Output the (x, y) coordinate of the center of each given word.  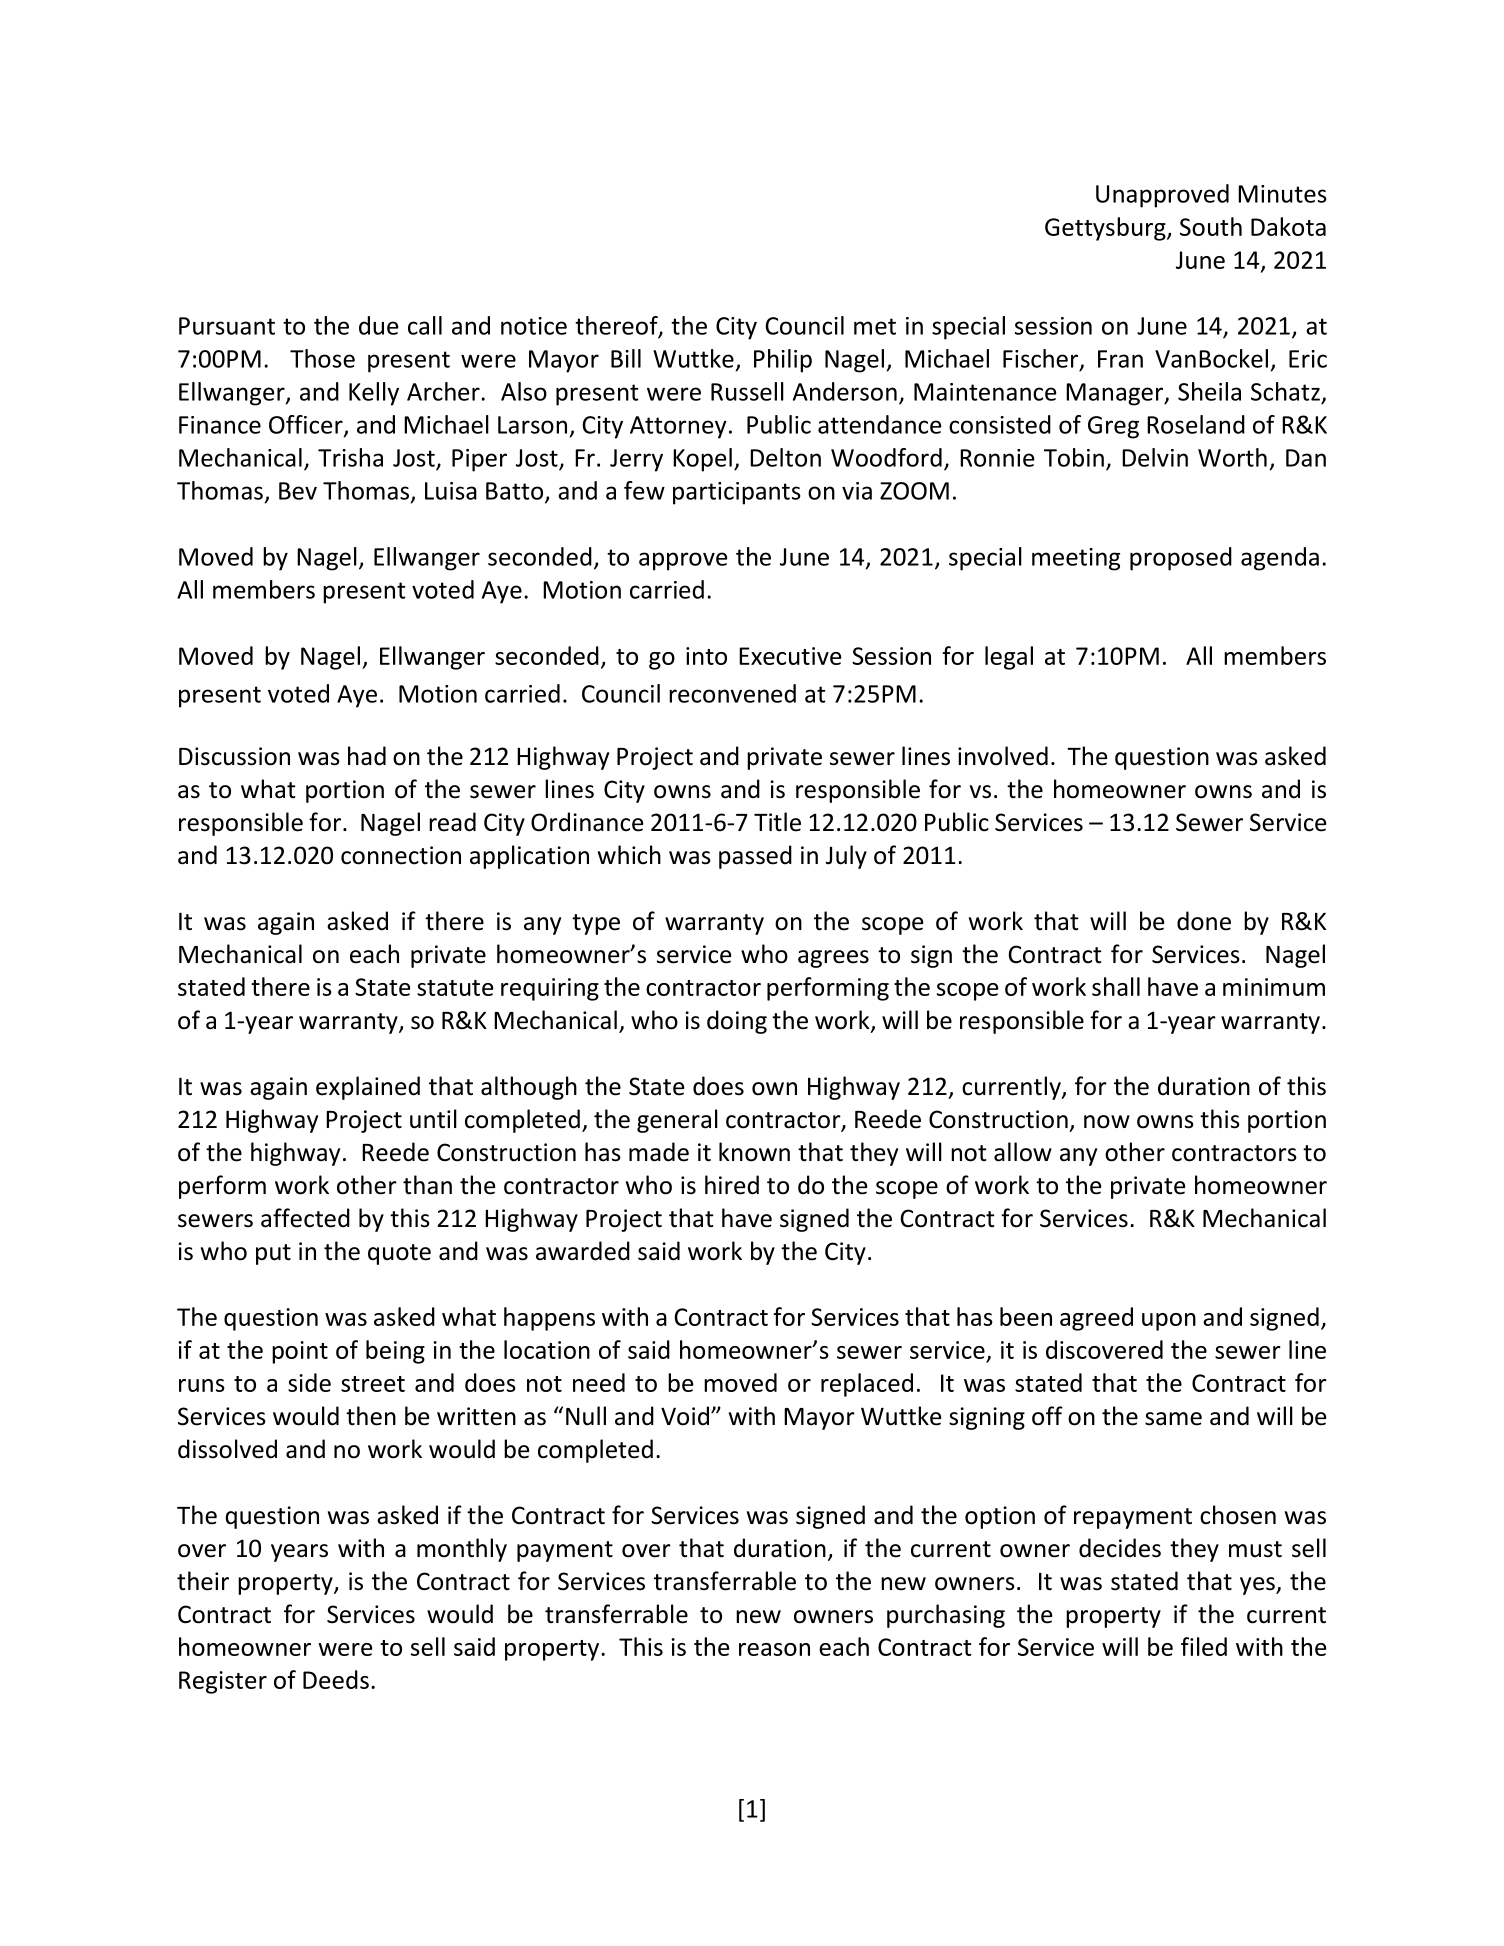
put (273, 1254)
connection (401, 855)
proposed (1181, 559)
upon (1169, 1322)
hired (732, 1185)
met (875, 326)
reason (774, 1649)
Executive (790, 656)
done (1204, 921)
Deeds (336, 1679)
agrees (833, 959)
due (379, 325)
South (1211, 226)
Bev (298, 491)
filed (1204, 1646)
